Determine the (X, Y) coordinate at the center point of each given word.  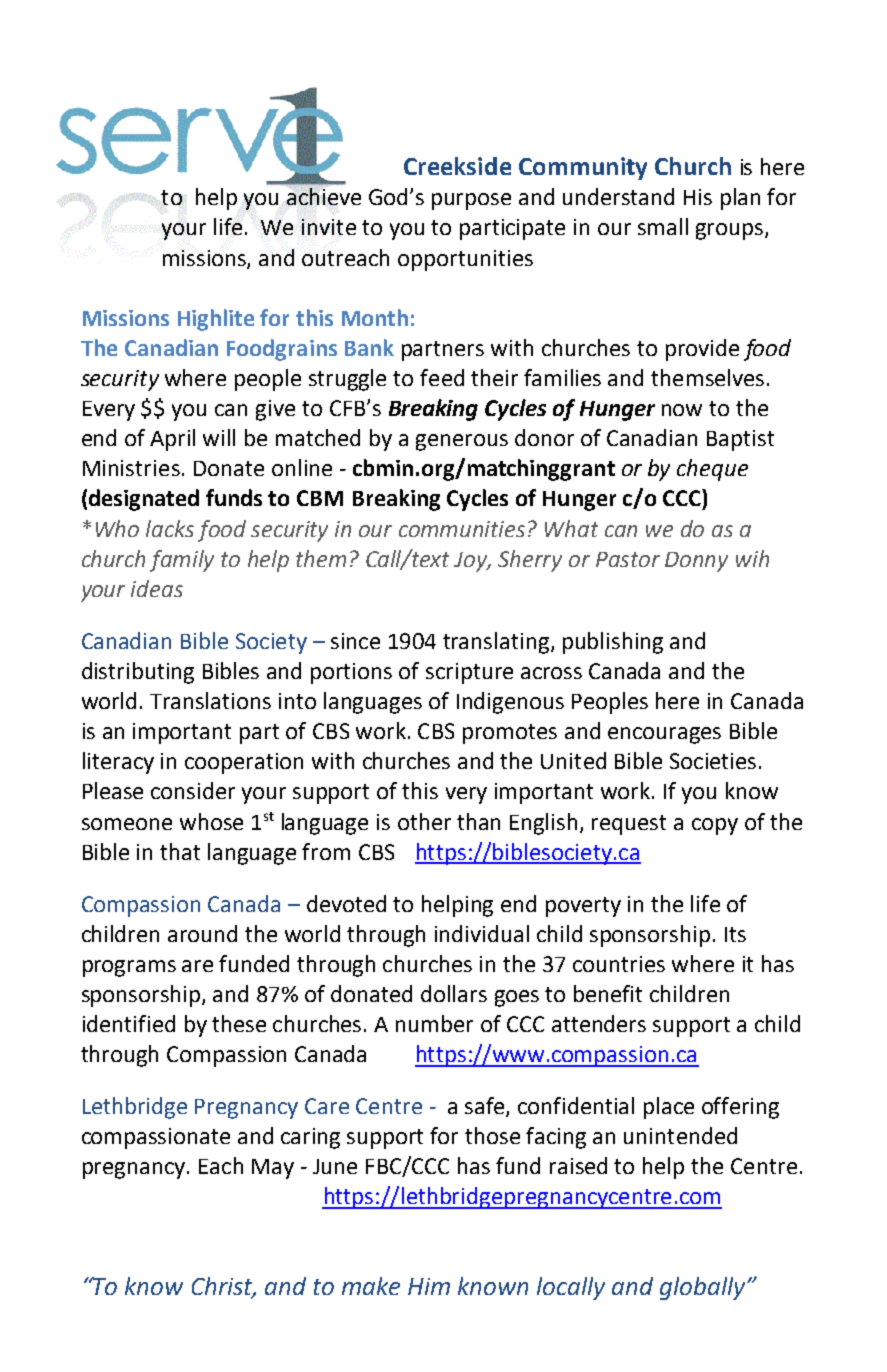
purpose (471, 201)
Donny (696, 562)
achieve (324, 196)
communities (462, 529)
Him (429, 1286)
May (273, 1169)
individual (482, 933)
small (663, 226)
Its (735, 934)
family (182, 561)
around (202, 933)
